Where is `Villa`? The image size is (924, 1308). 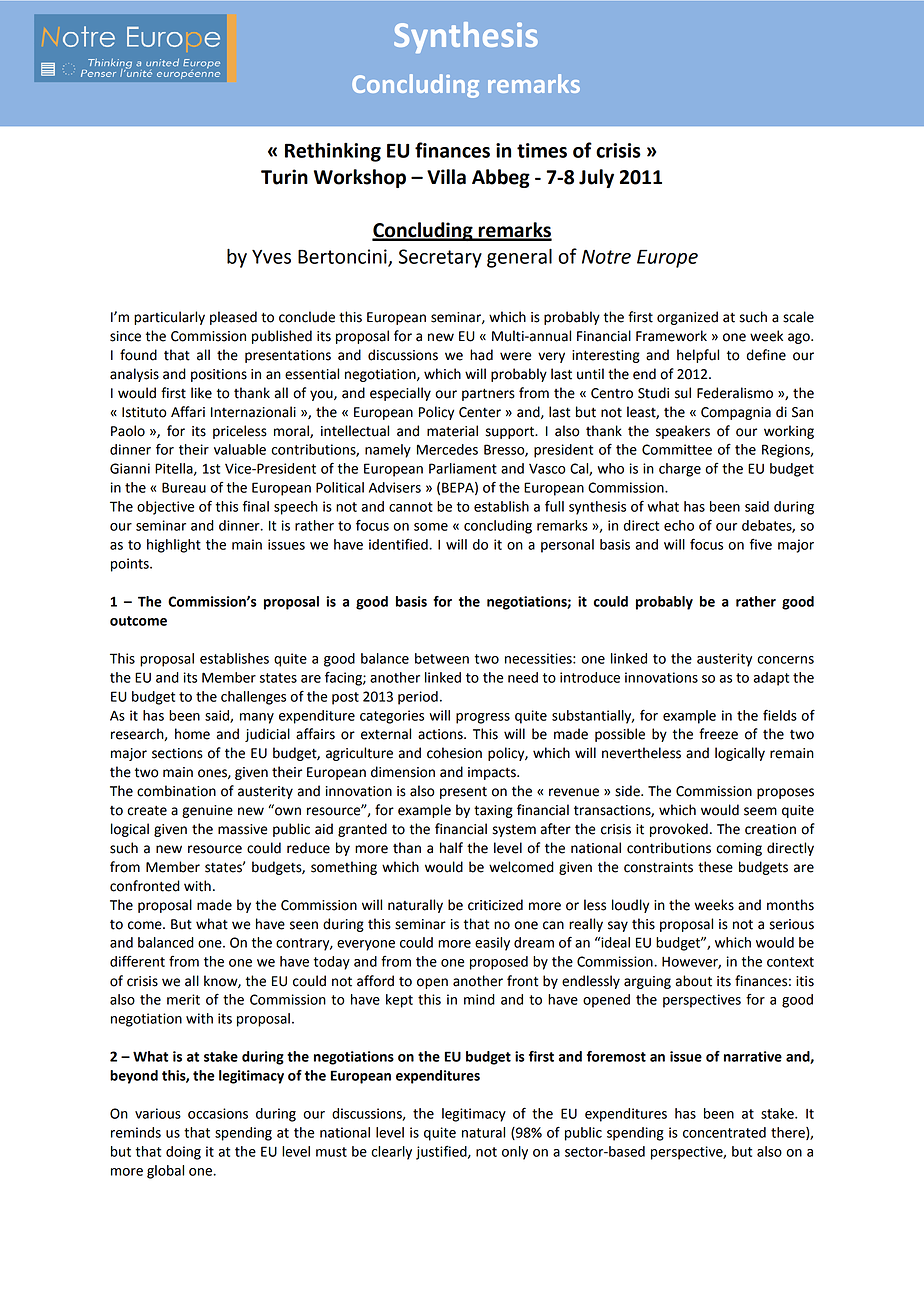
Villa is located at coordinates (446, 177).
